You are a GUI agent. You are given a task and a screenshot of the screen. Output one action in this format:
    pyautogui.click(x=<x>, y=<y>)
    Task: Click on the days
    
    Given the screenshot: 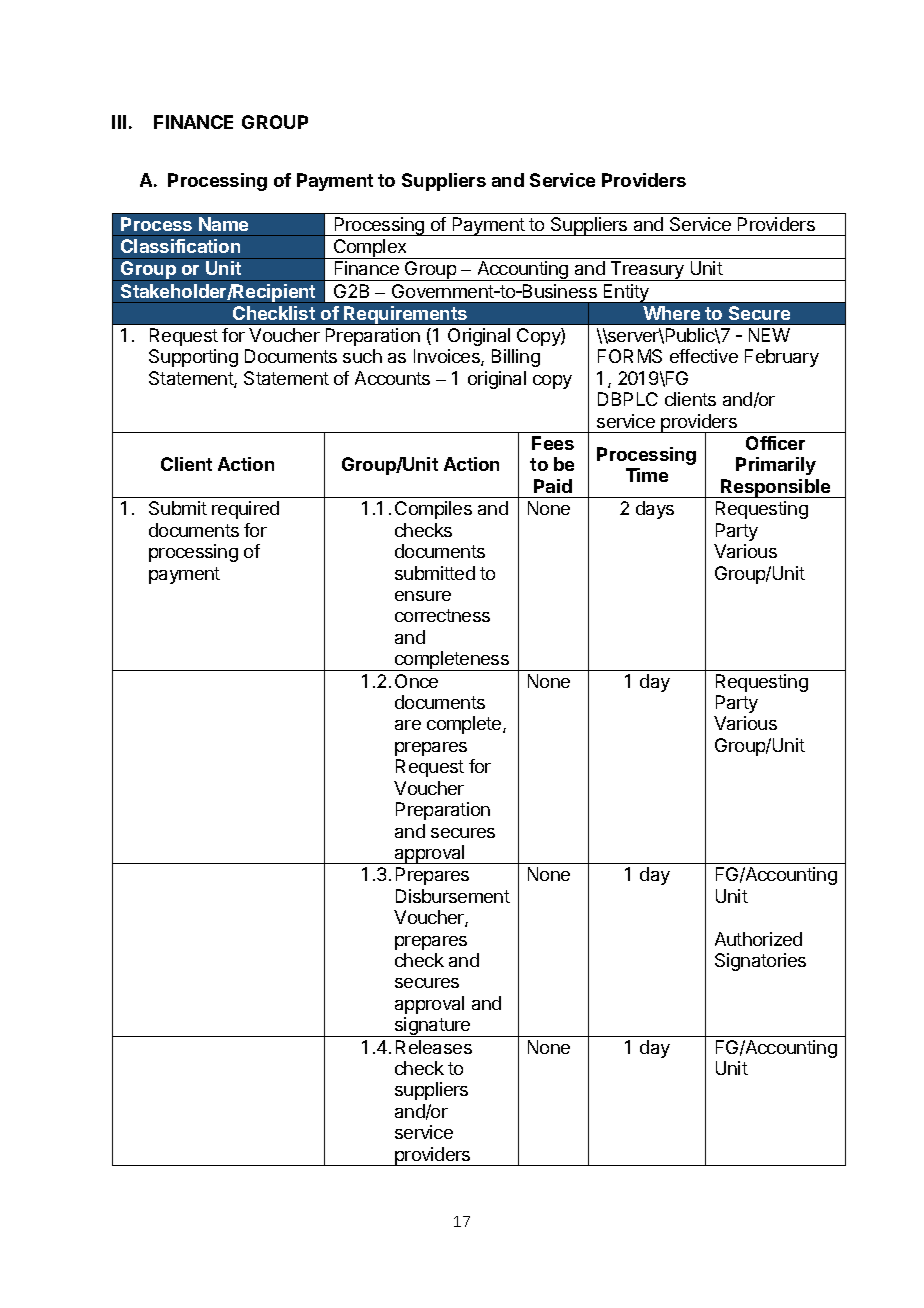 What is the action you would take?
    pyautogui.click(x=655, y=510)
